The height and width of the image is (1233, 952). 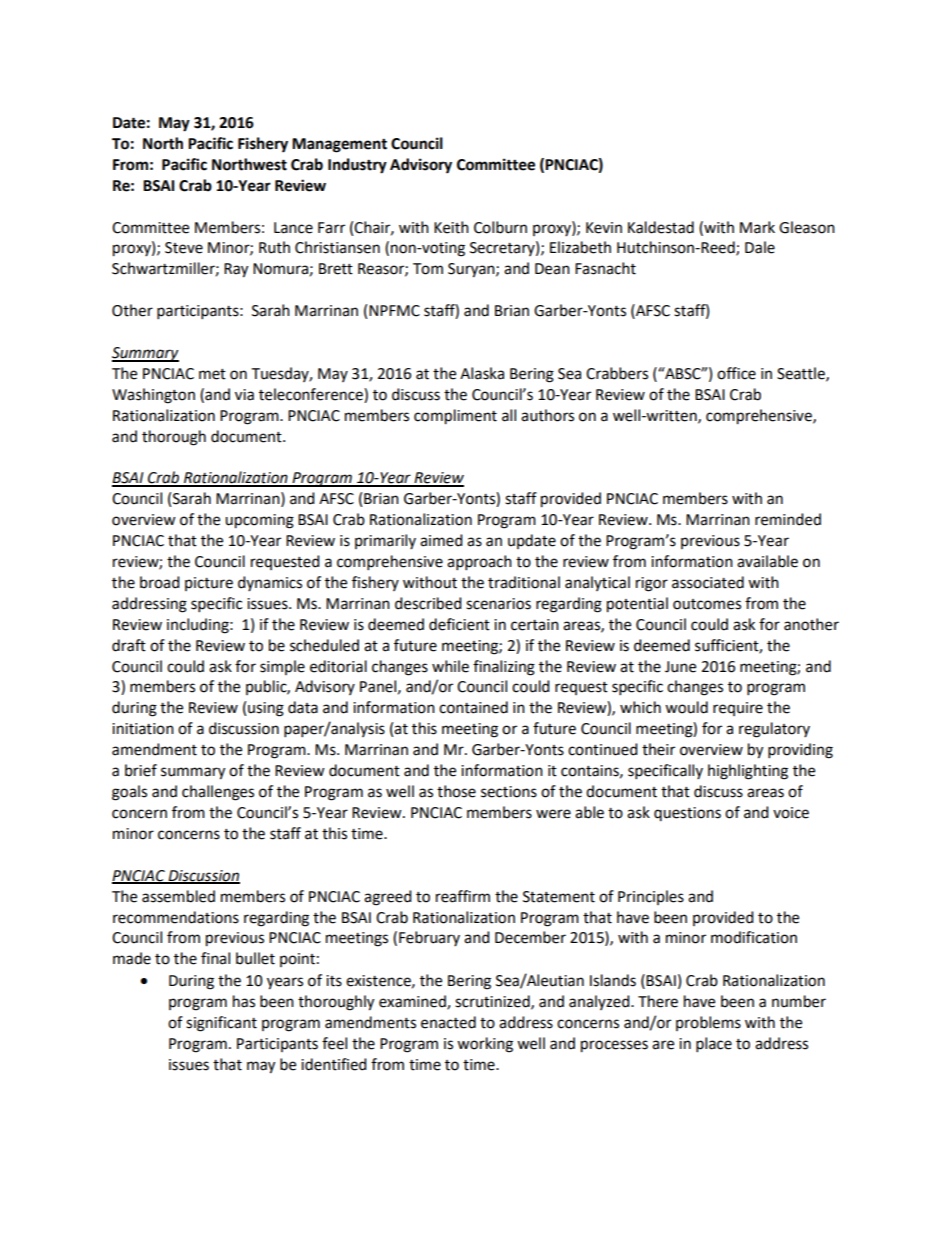 I want to click on Keith, so click(x=451, y=227).
